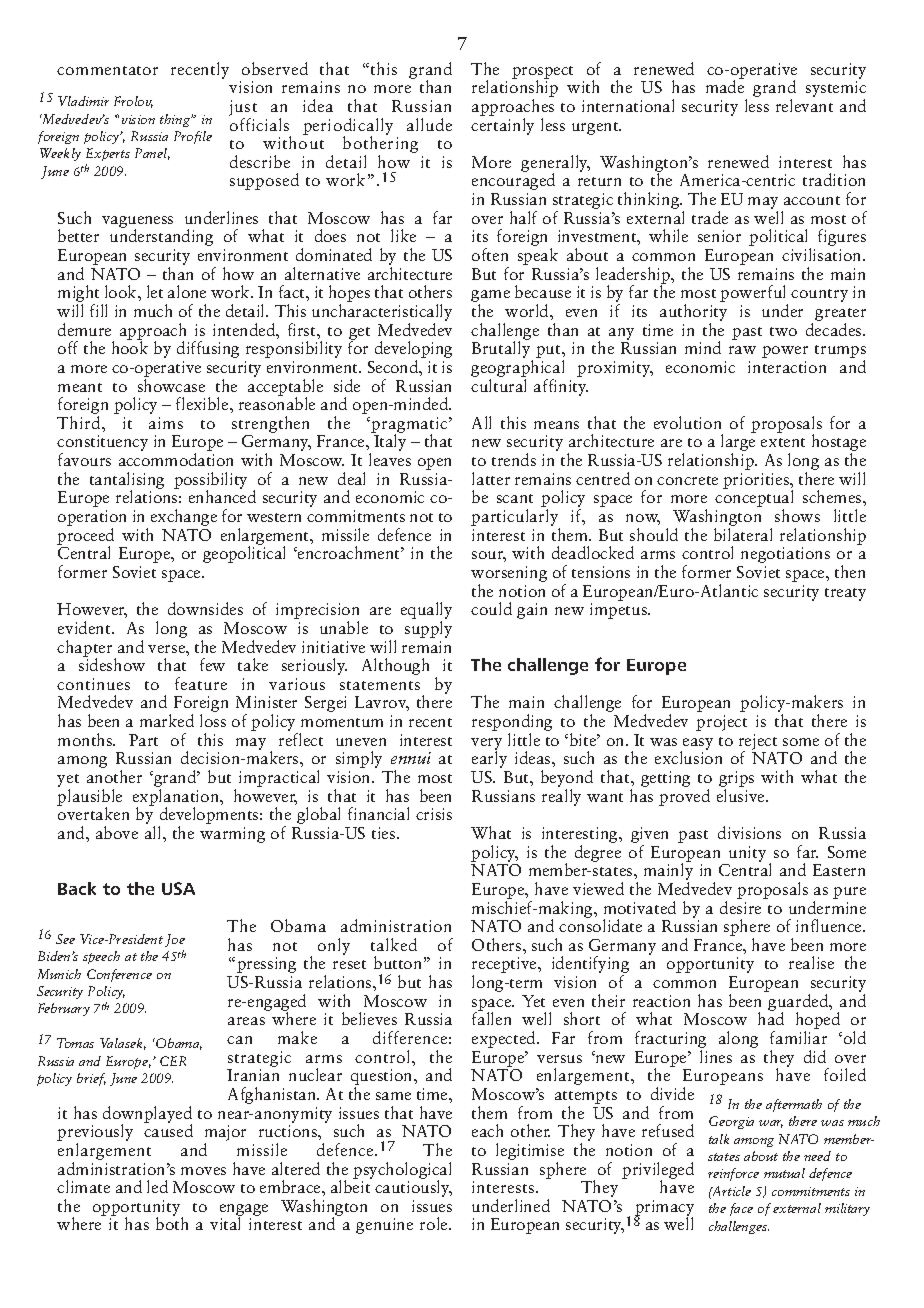 Image resolution: width=924 pixels, height=1308 pixels. I want to click on moves, so click(203, 1171).
